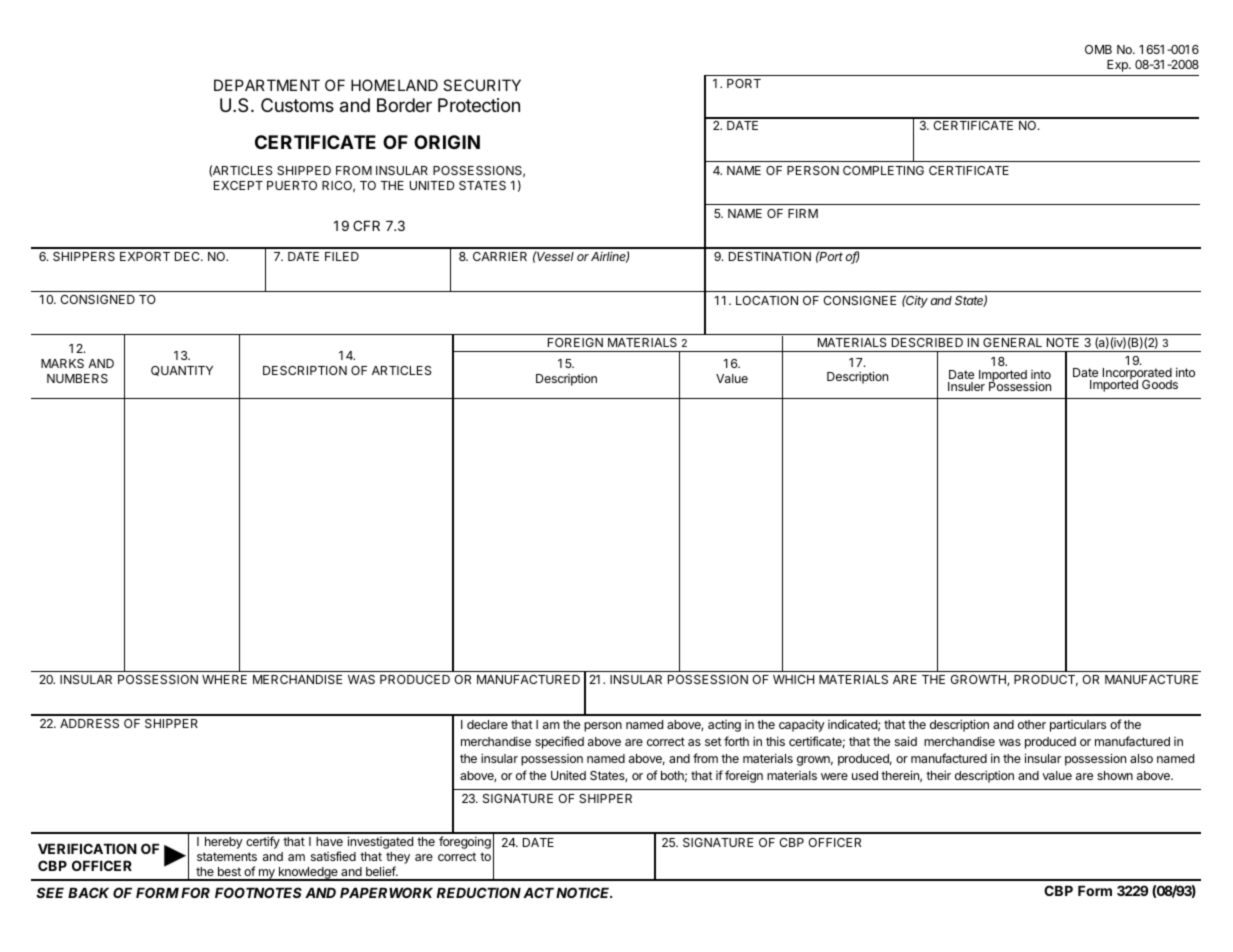 The height and width of the screenshot is (952, 1233). What do you see at coordinates (559, 742) in the screenshot?
I see `specified` at bounding box center [559, 742].
